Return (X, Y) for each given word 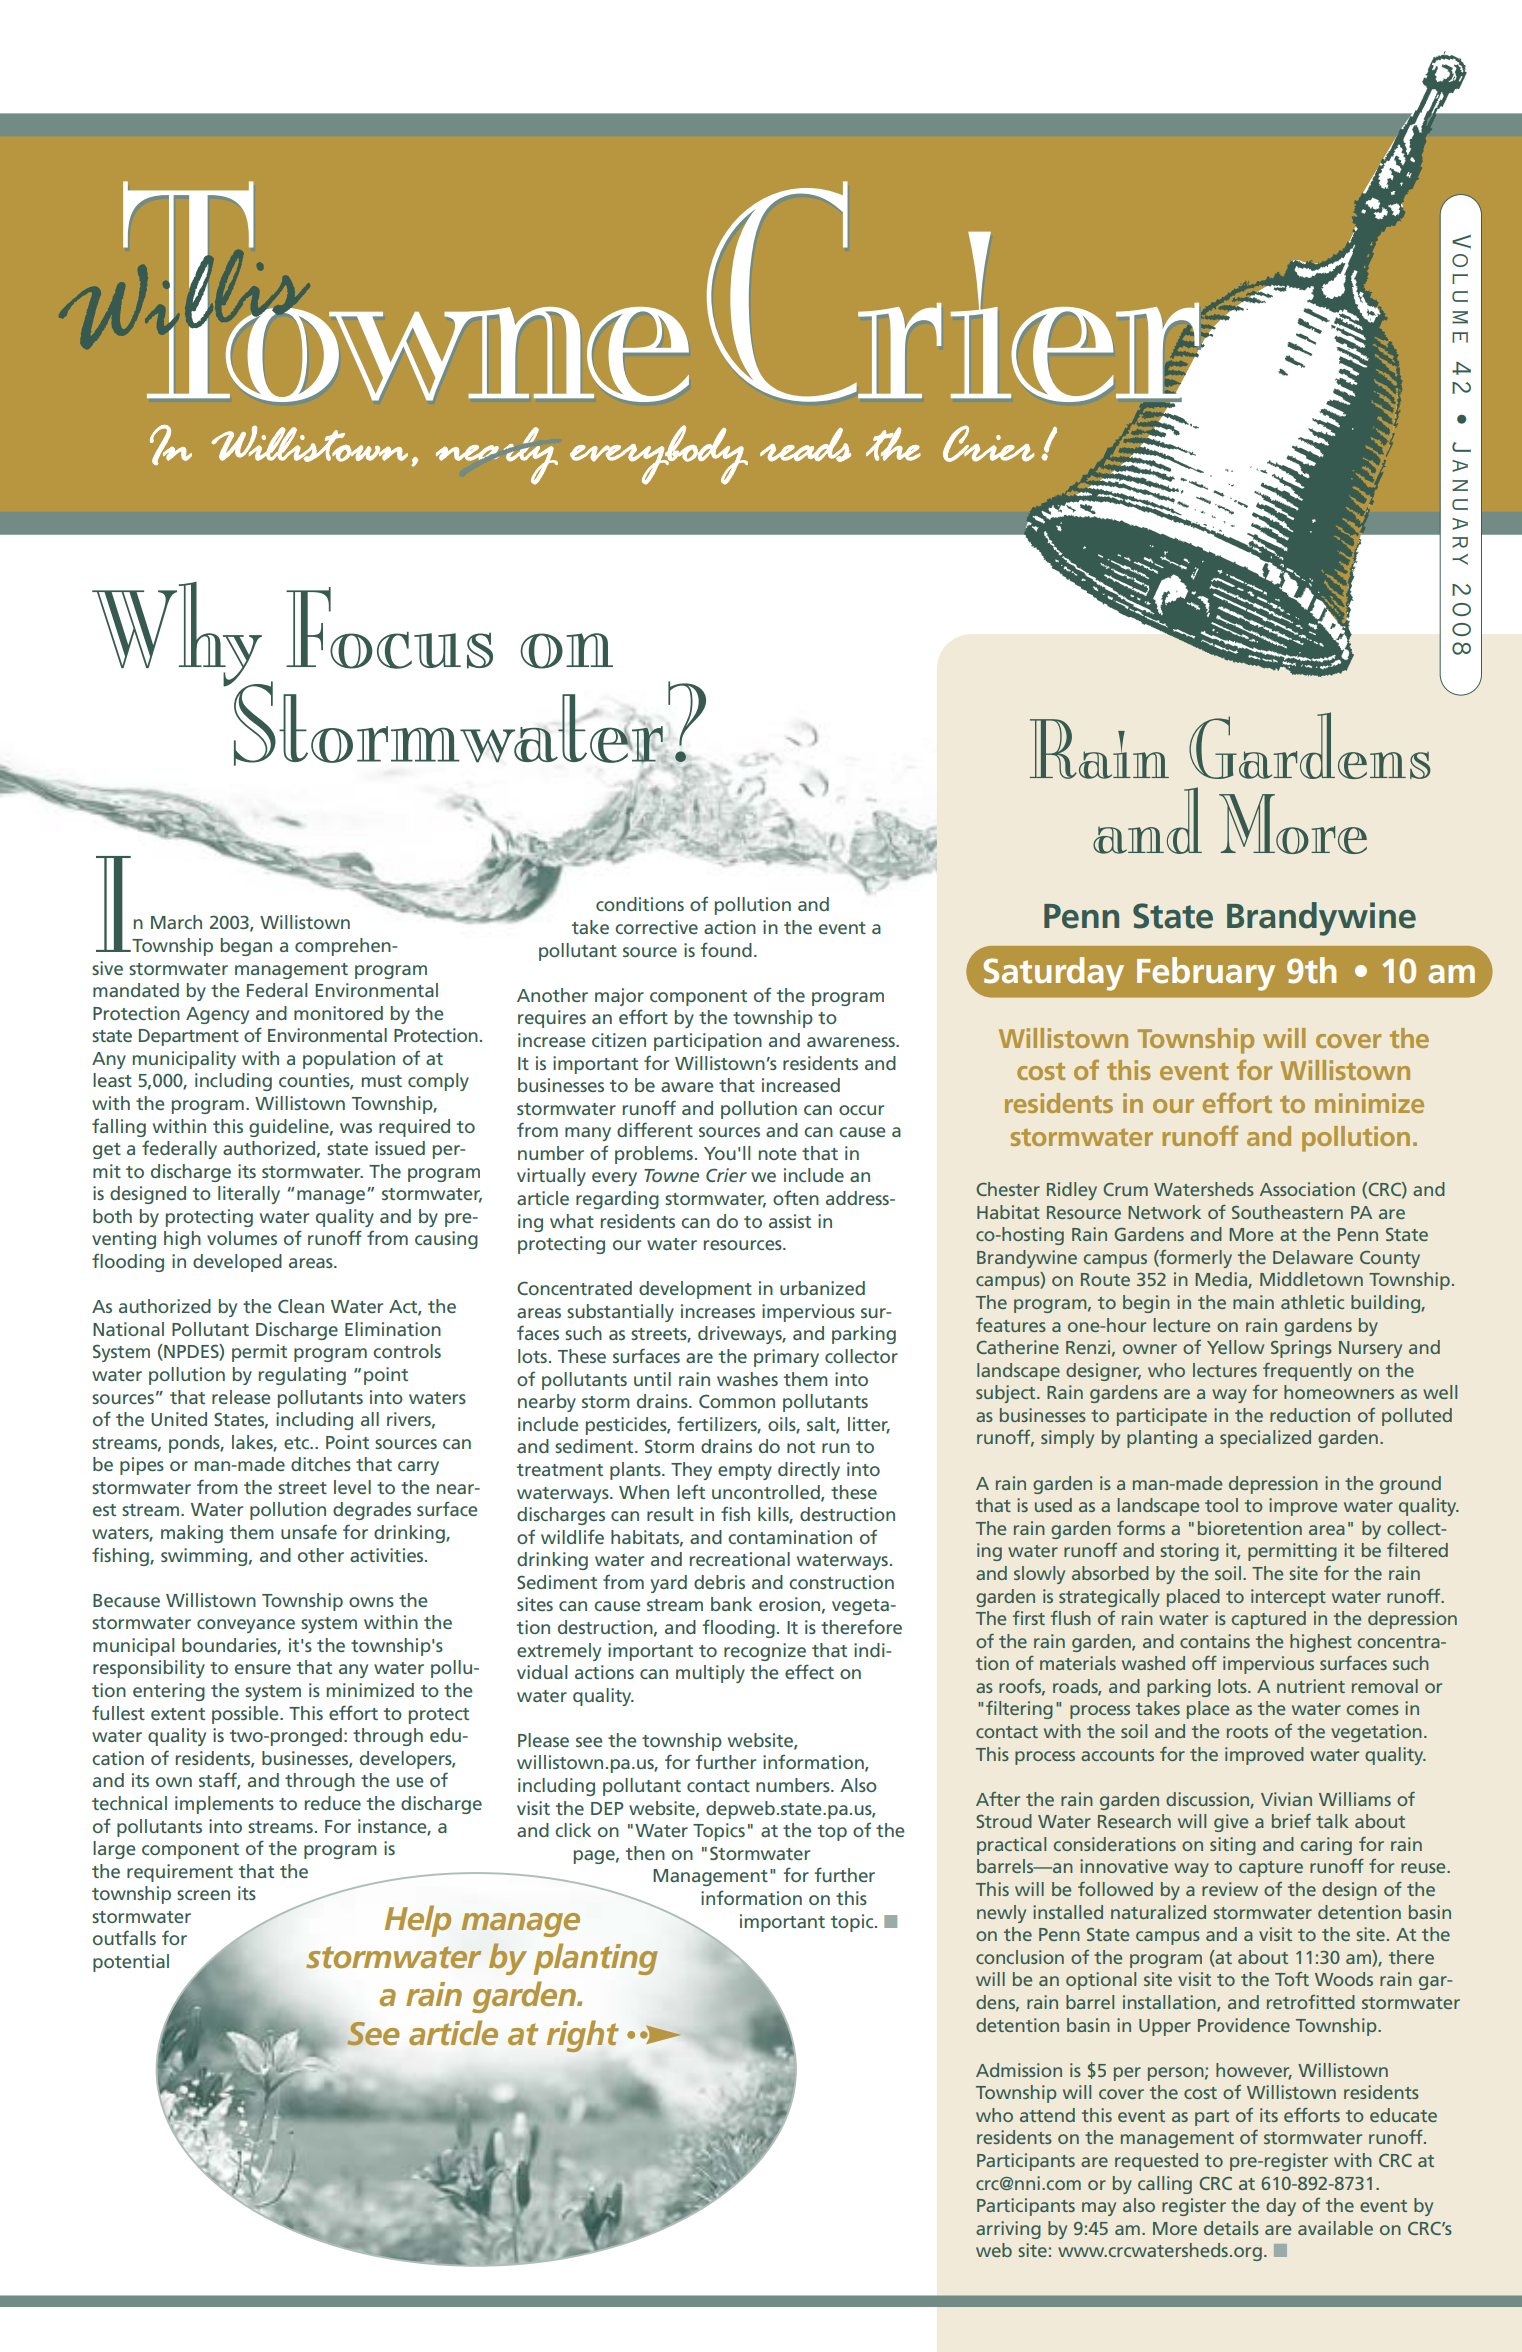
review (1230, 1889)
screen (203, 1895)
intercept (1288, 1598)
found (726, 949)
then (645, 1853)
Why (178, 635)
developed (237, 1263)
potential (131, 1963)
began (246, 947)
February (1206, 974)
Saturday (1053, 974)
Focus (389, 628)
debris (719, 1582)
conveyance (246, 1626)
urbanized (822, 1288)
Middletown (1311, 1279)
